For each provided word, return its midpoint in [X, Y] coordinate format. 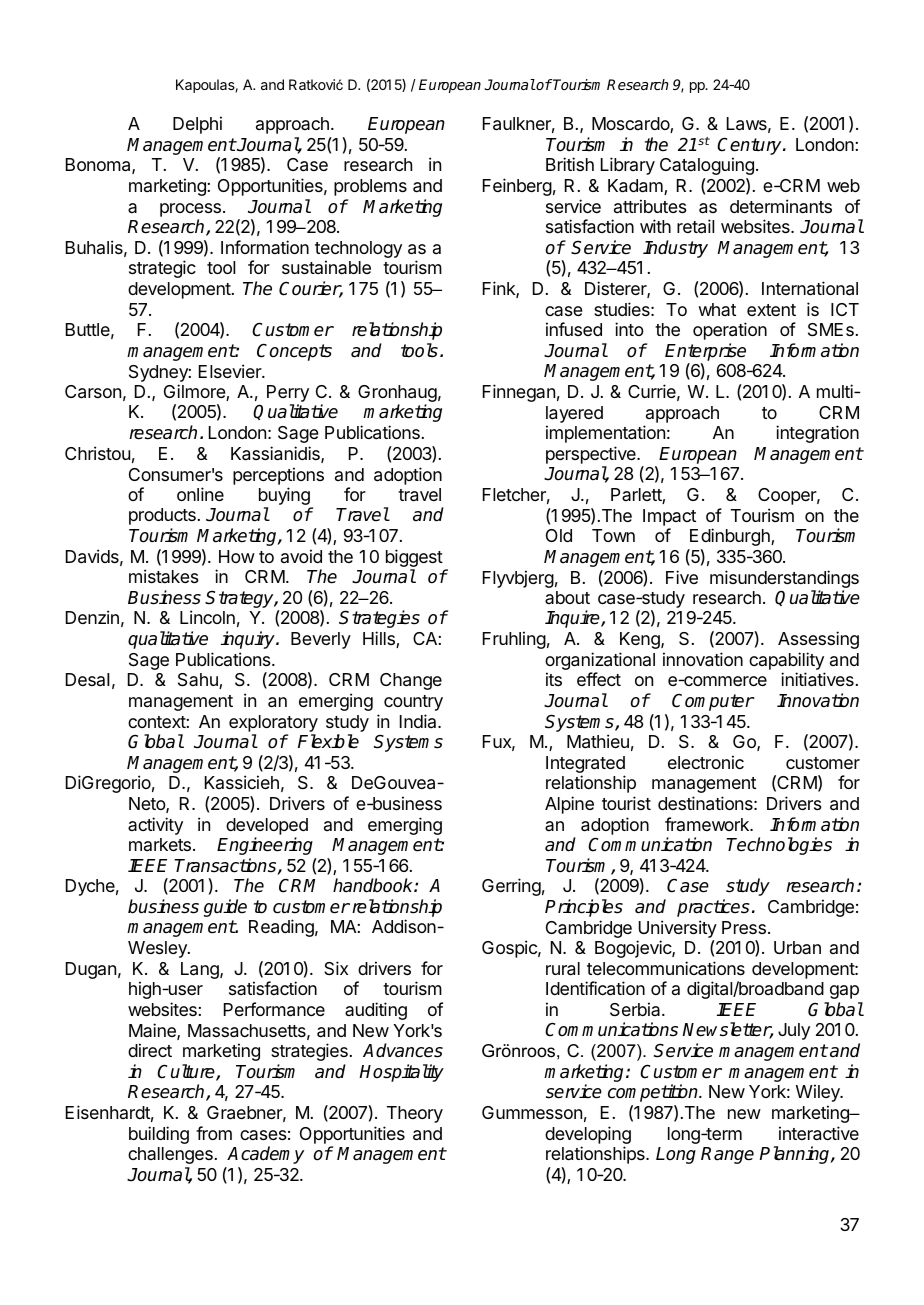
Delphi [197, 125]
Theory [415, 1114]
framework [708, 824]
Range [727, 1155]
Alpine [569, 805]
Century [750, 146]
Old [559, 535]
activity [155, 826]
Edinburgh [731, 537]
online [200, 494]
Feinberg [517, 187]
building [159, 1135]
